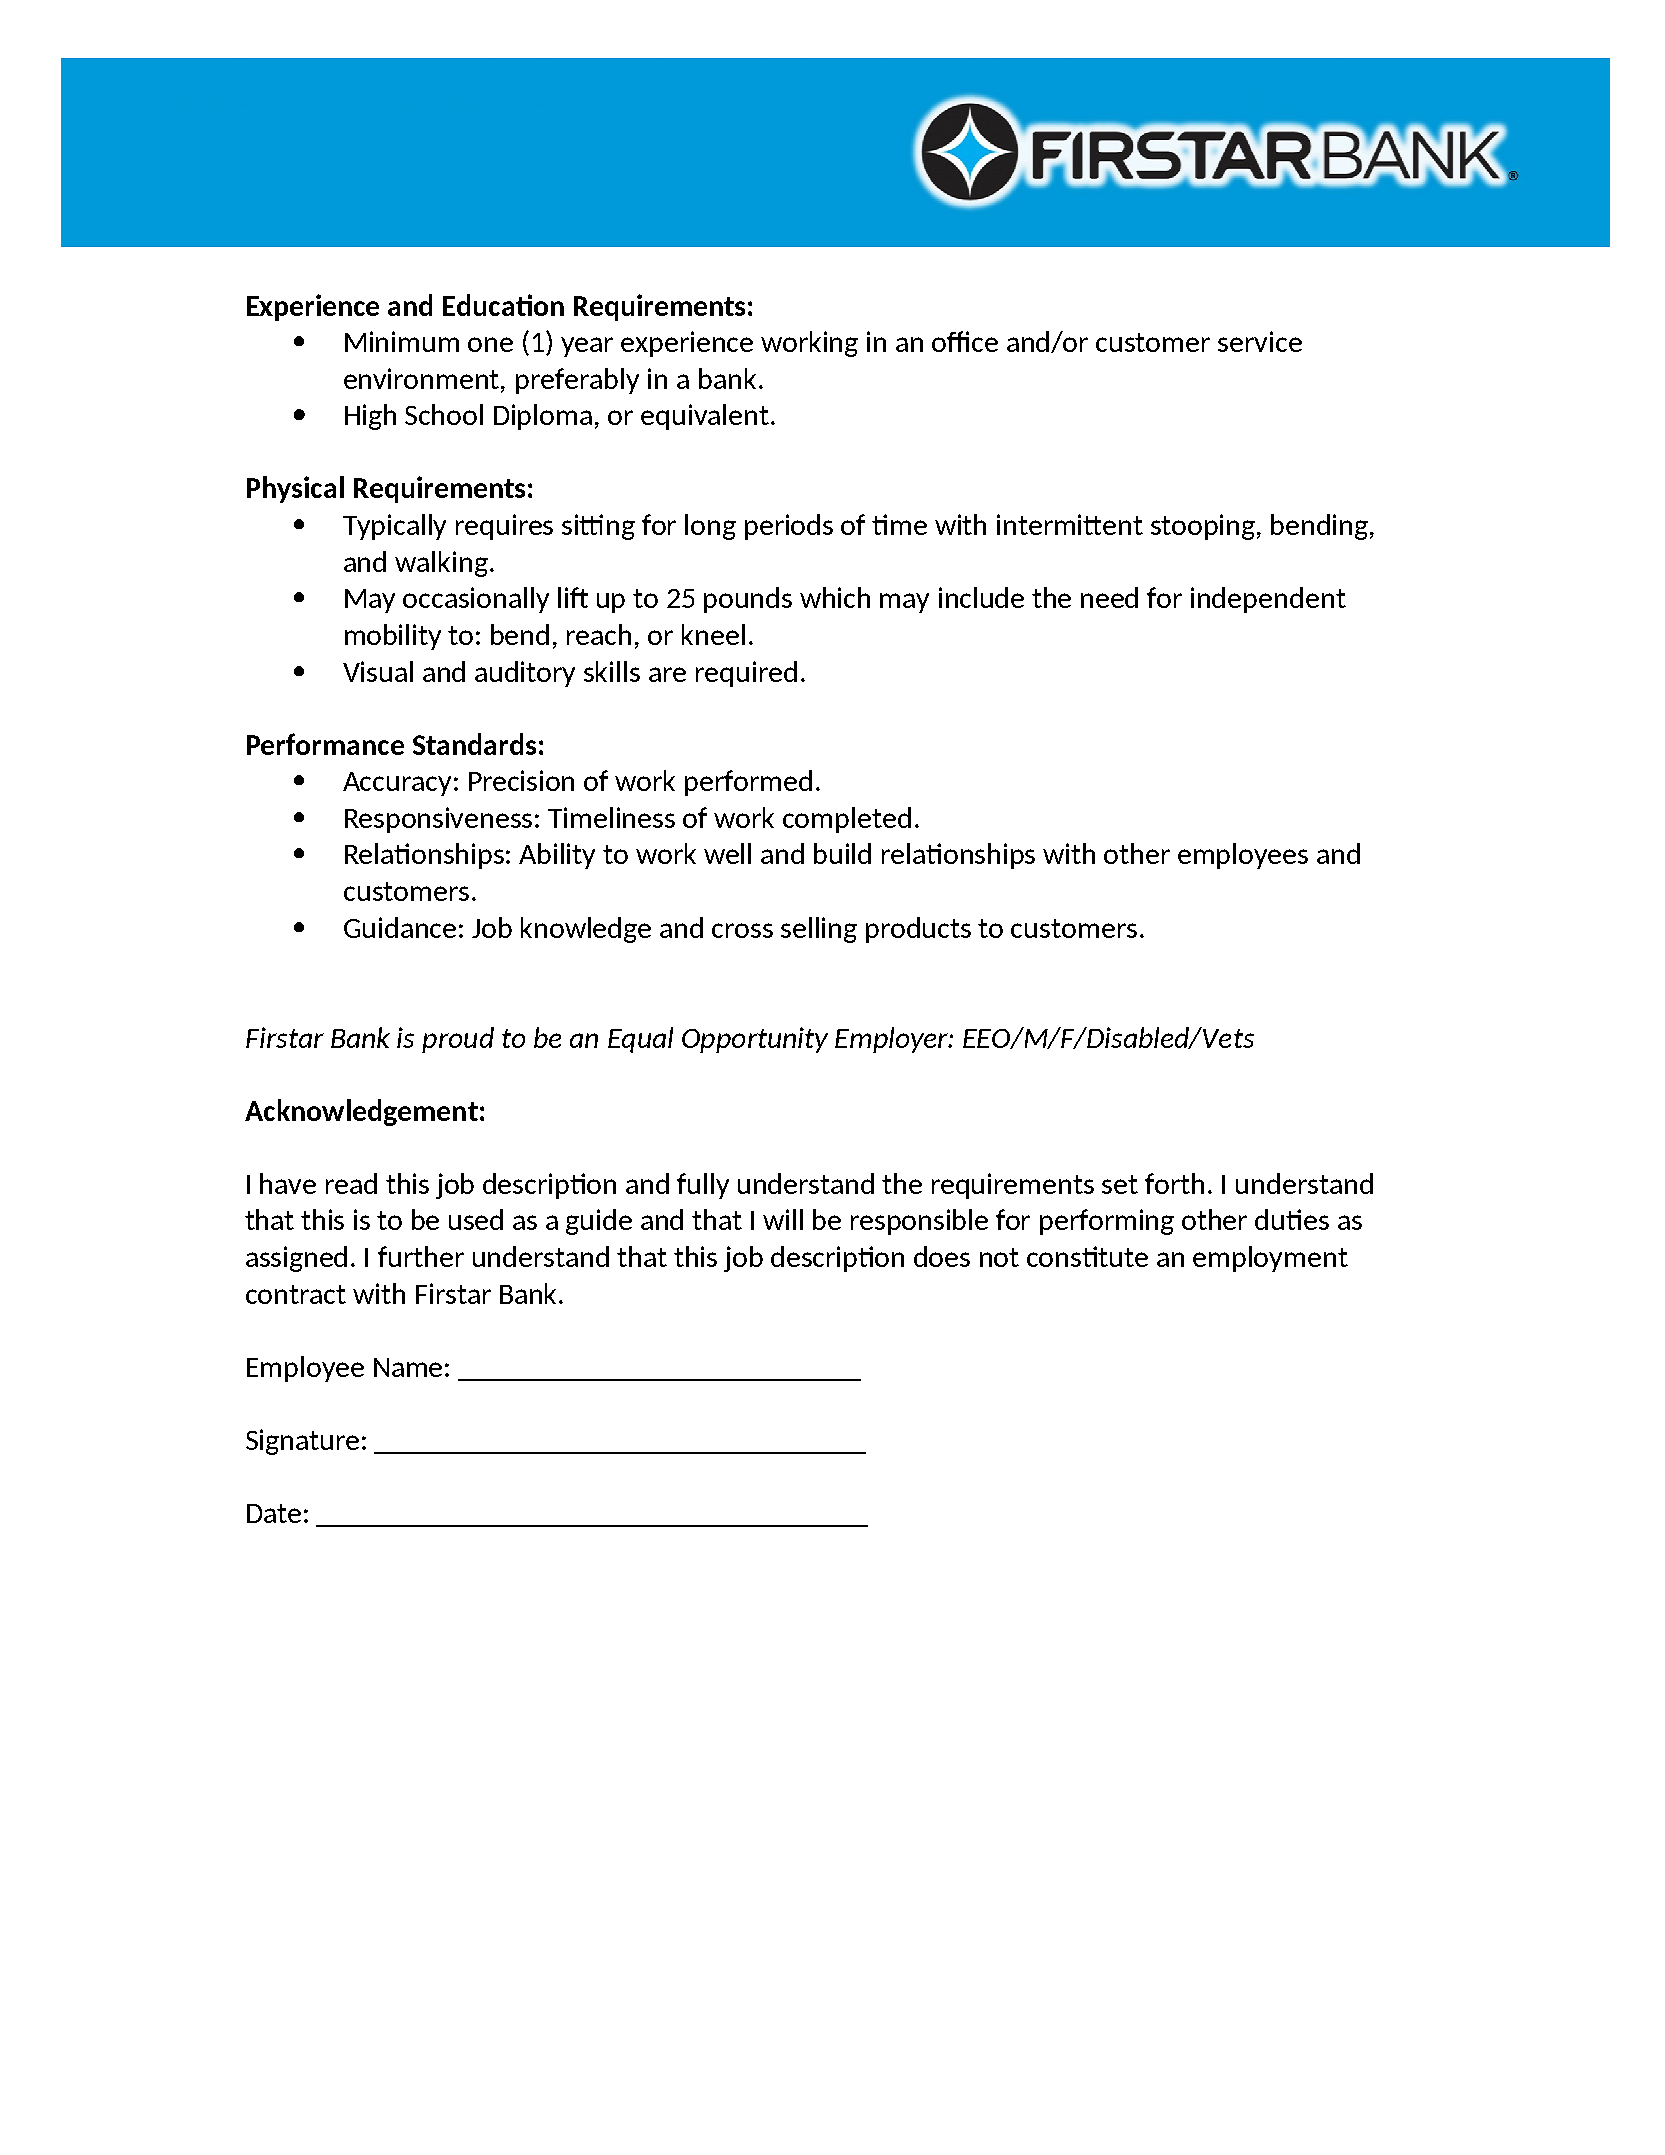 The height and width of the screenshot is (2155, 1665). I want to click on equivalent, so click(705, 417).
